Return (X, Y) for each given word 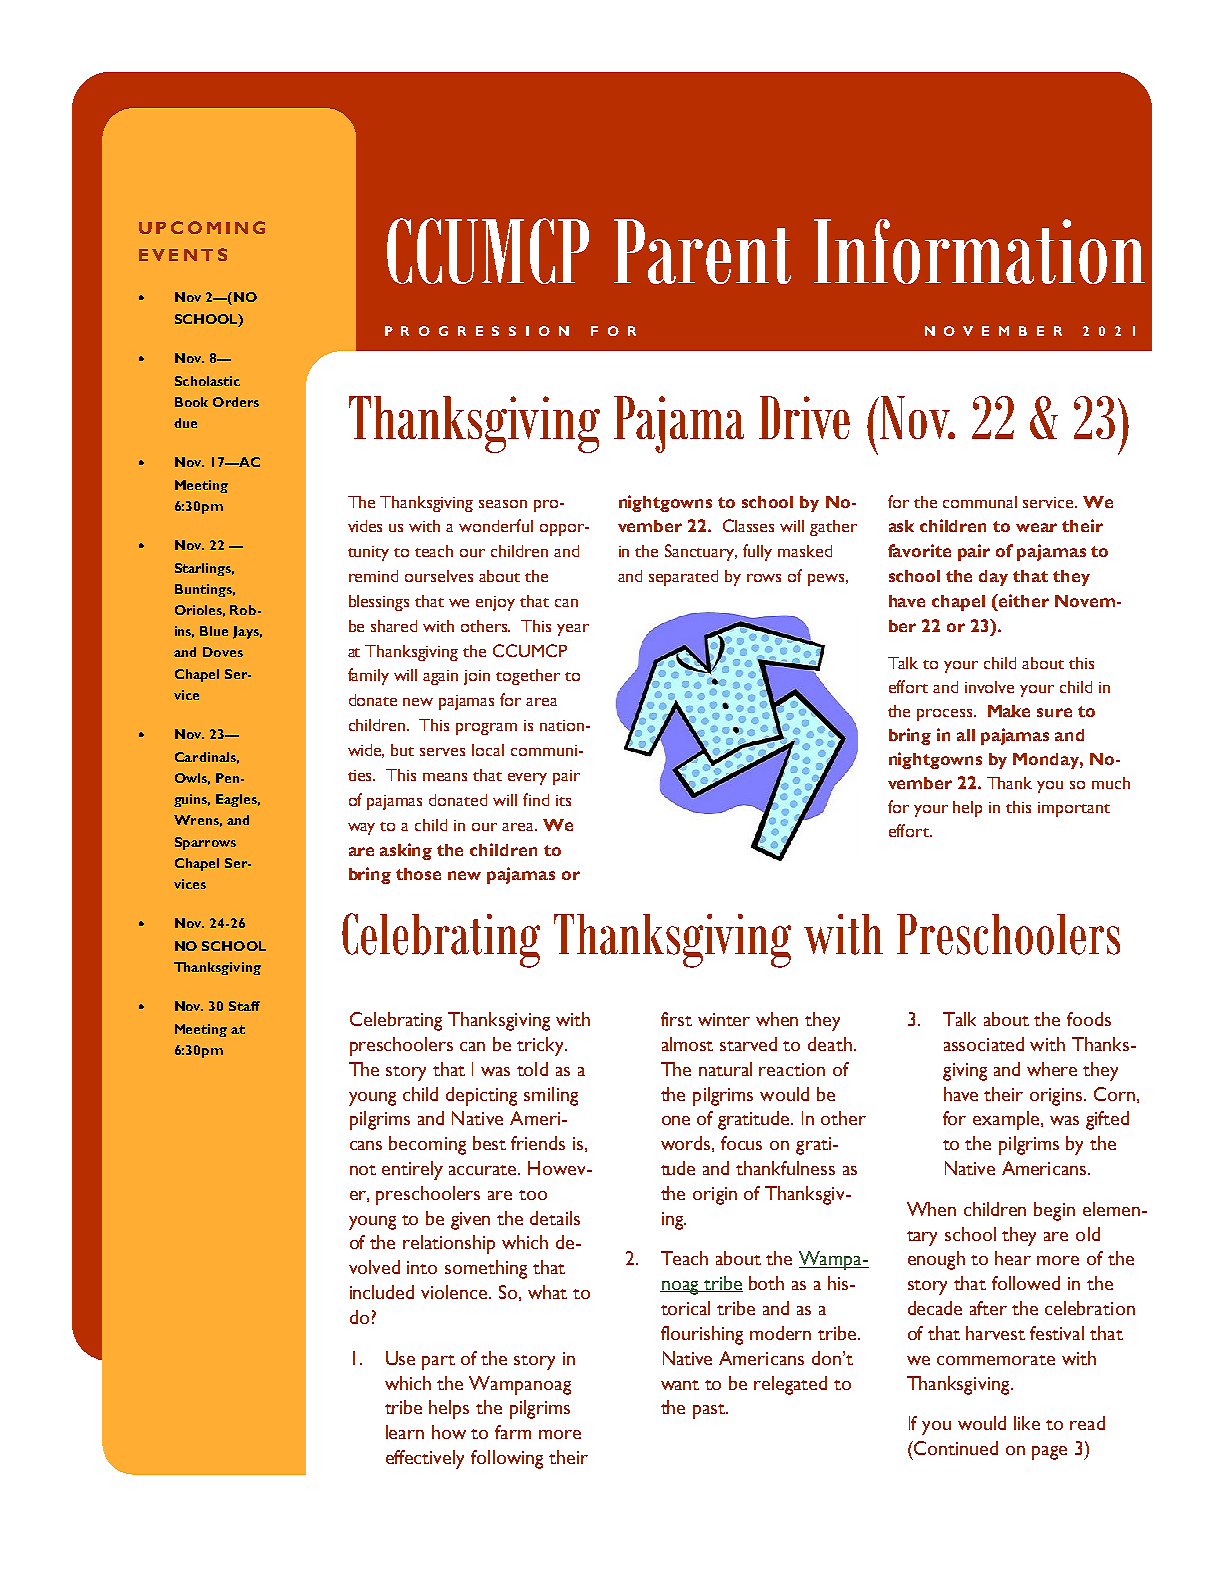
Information (979, 251)
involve (989, 687)
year (573, 630)
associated (984, 1044)
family (368, 676)
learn (405, 1432)
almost (687, 1044)
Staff (244, 1006)
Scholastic (207, 381)
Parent (702, 251)
